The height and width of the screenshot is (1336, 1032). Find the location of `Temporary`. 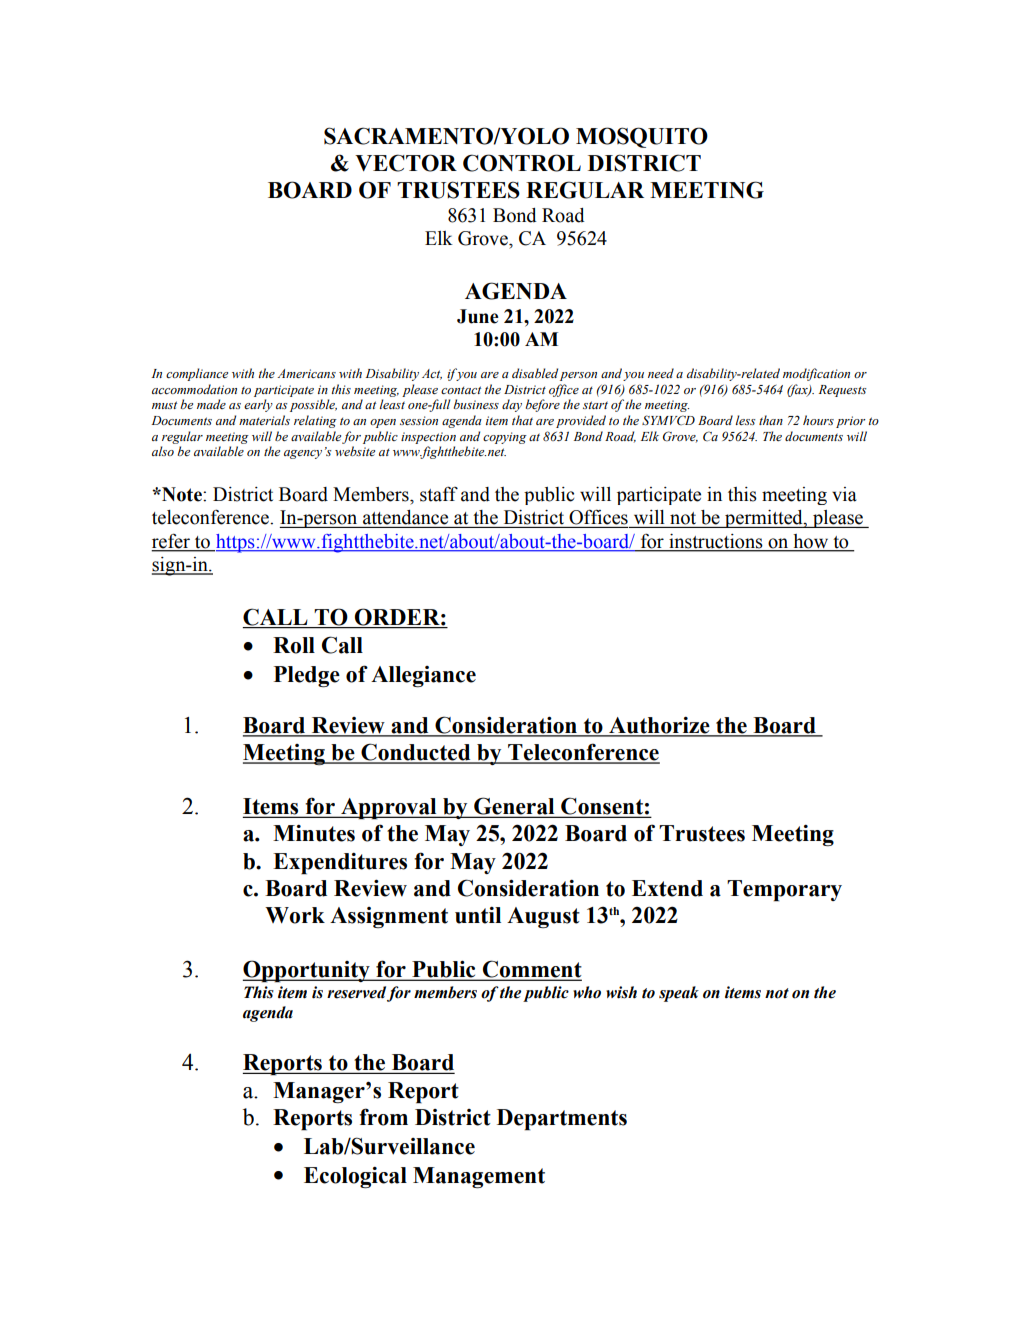

Temporary is located at coordinates (784, 891).
